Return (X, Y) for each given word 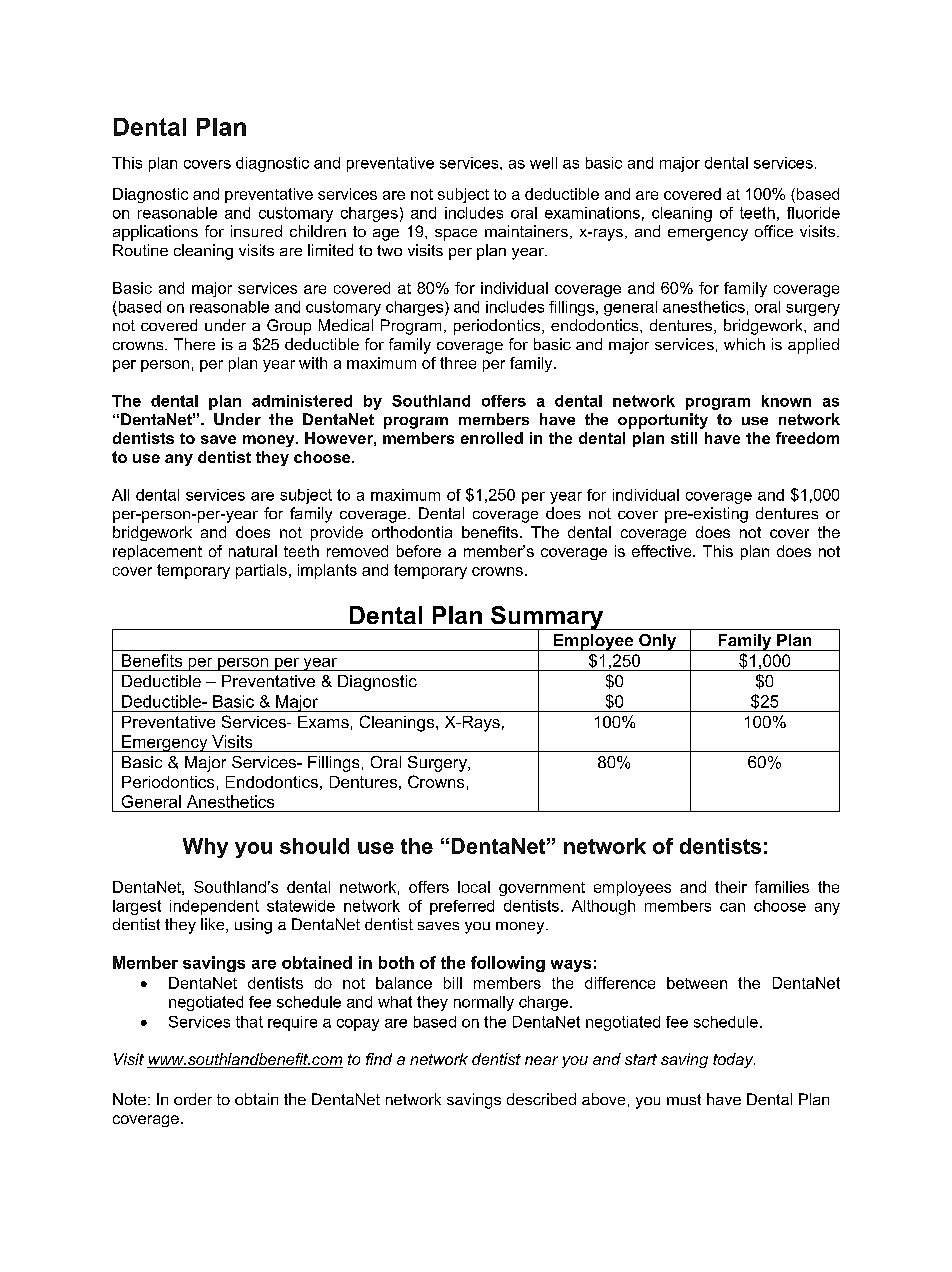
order (193, 1099)
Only (658, 642)
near (541, 1060)
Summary (547, 619)
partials (261, 571)
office (774, 231)
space (456, 235)
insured (256, 231)
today (734, 1060)
